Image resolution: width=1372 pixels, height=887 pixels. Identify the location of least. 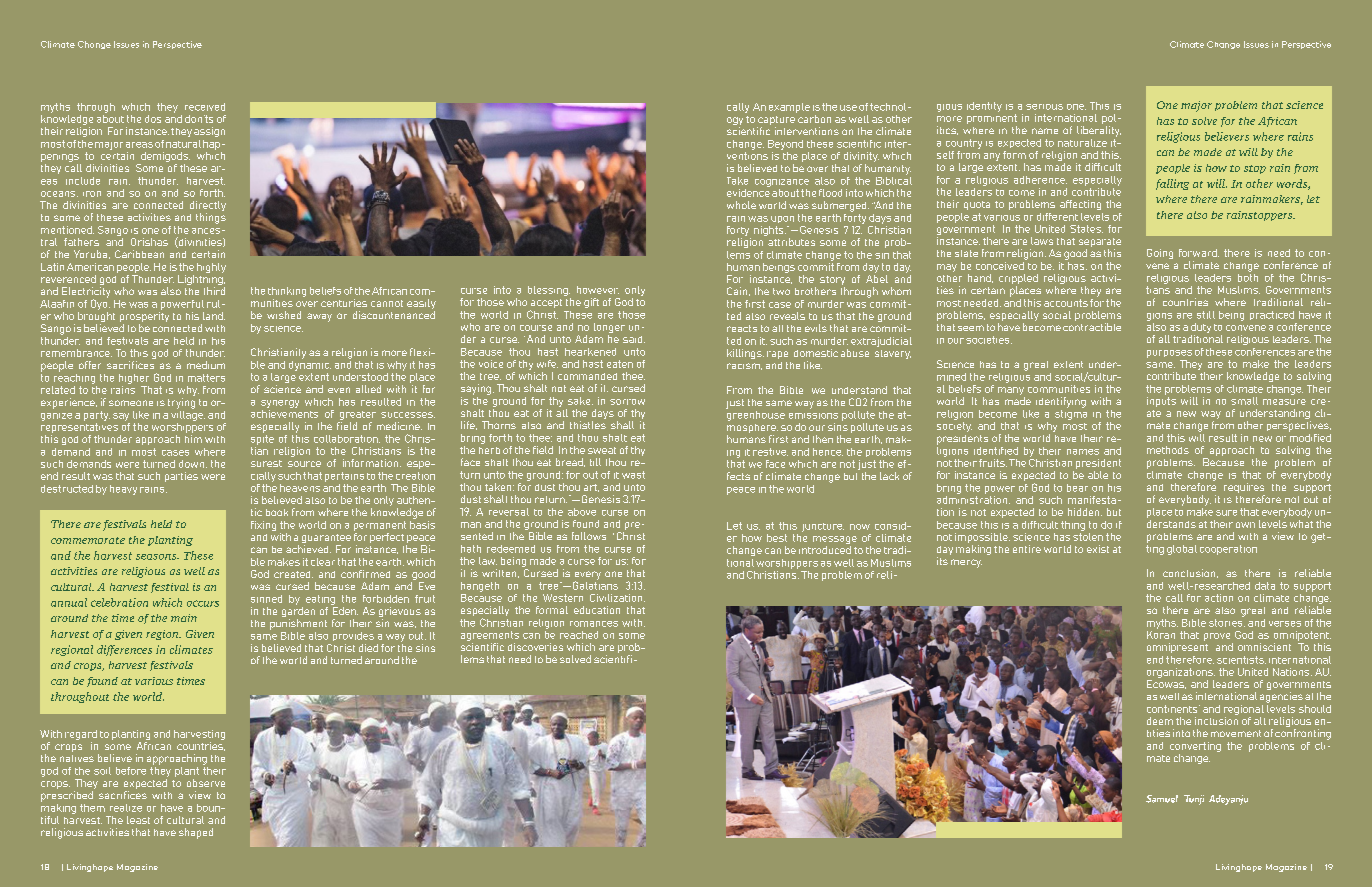
(138, 820).
